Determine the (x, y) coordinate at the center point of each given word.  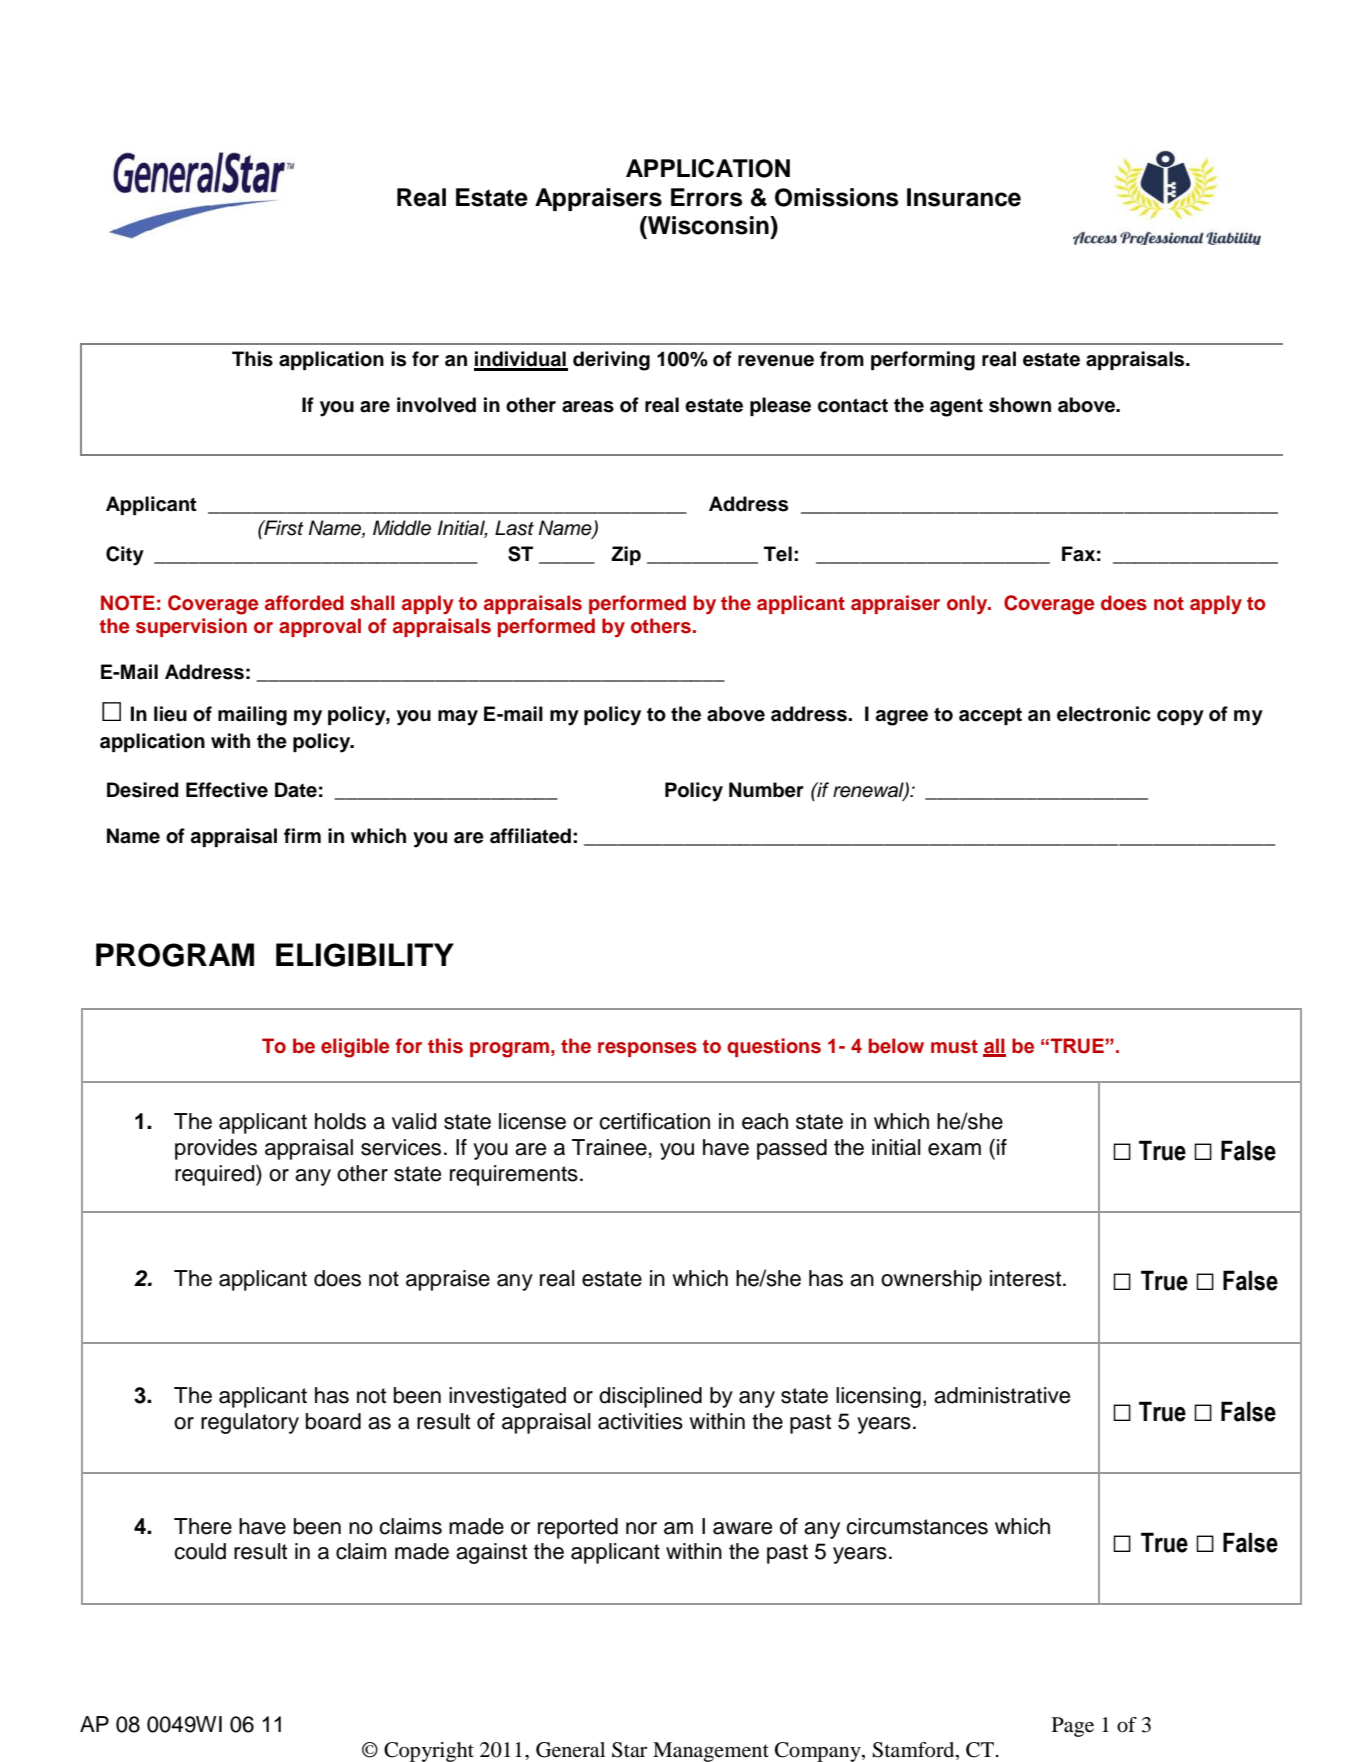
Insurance (964, 197)
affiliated (530, 836)
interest (1027, 1278)
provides (216, 1149)
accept (990, 716)
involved (436, 405)
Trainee (609, 1147)
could (200, 1551)
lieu (170, 714)
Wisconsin (708, 225)
